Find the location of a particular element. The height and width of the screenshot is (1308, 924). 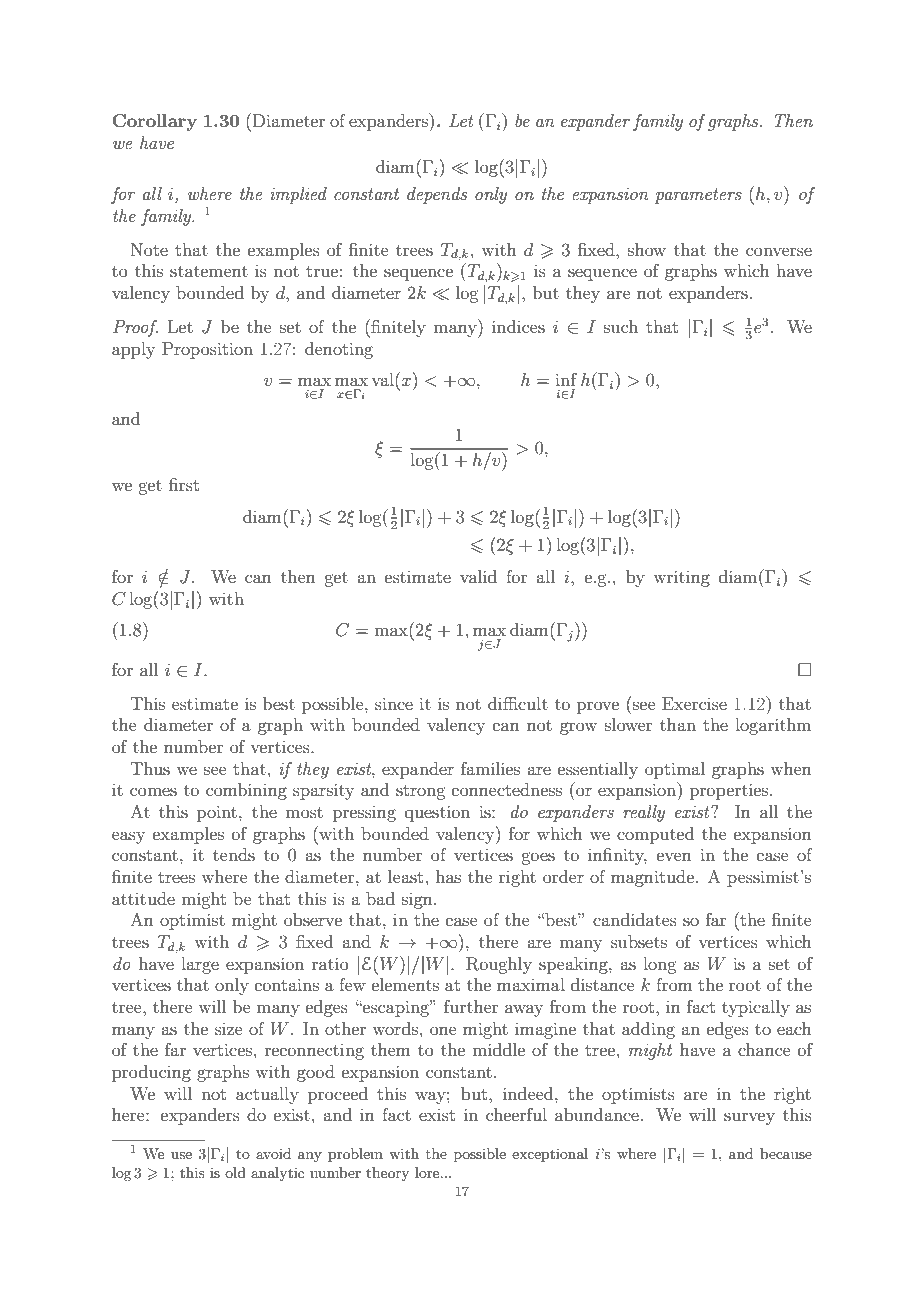

depends is located at coordinates (437, 195).
